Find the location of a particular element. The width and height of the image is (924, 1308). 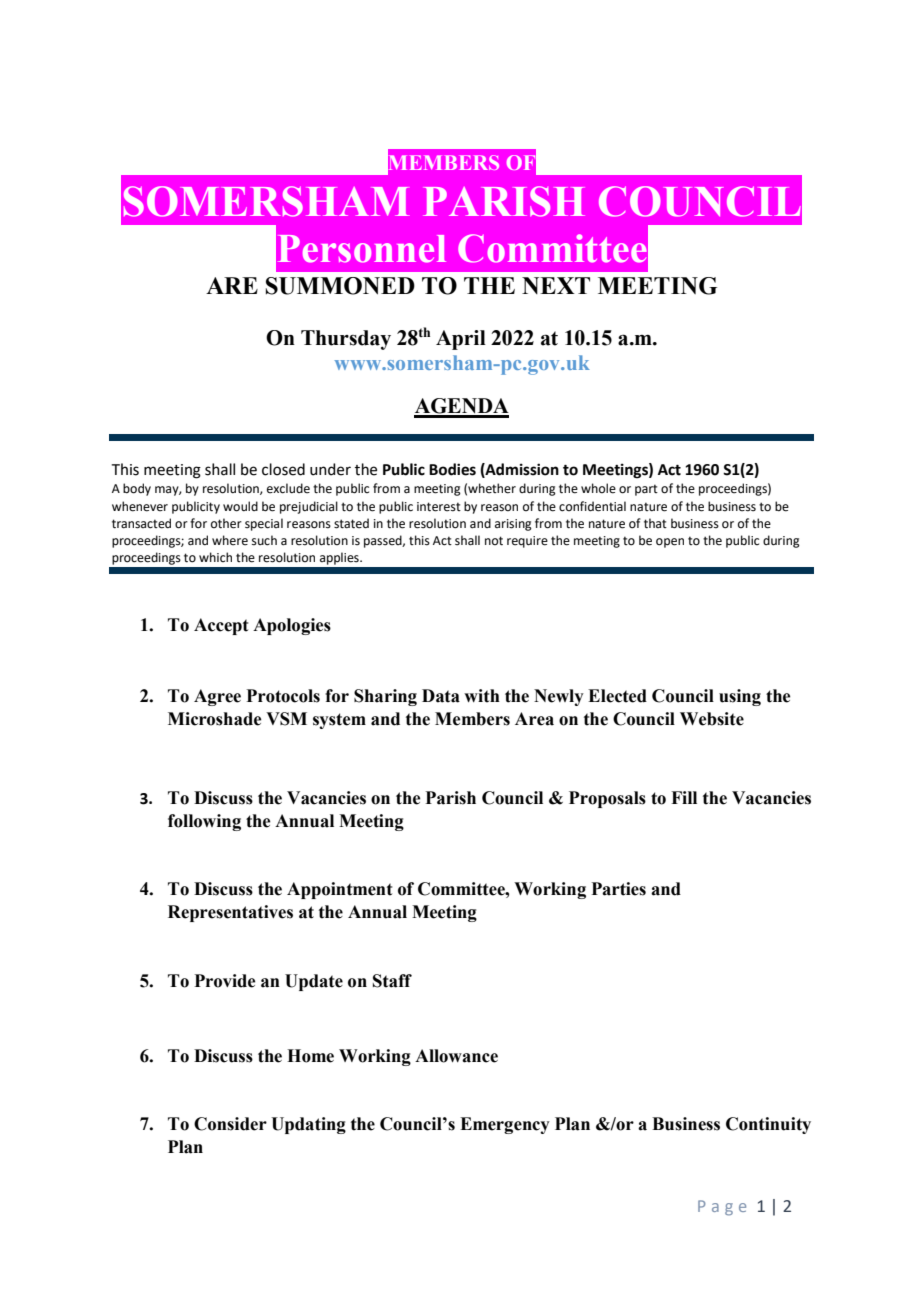

Website is located at coordinates (712, 719).
